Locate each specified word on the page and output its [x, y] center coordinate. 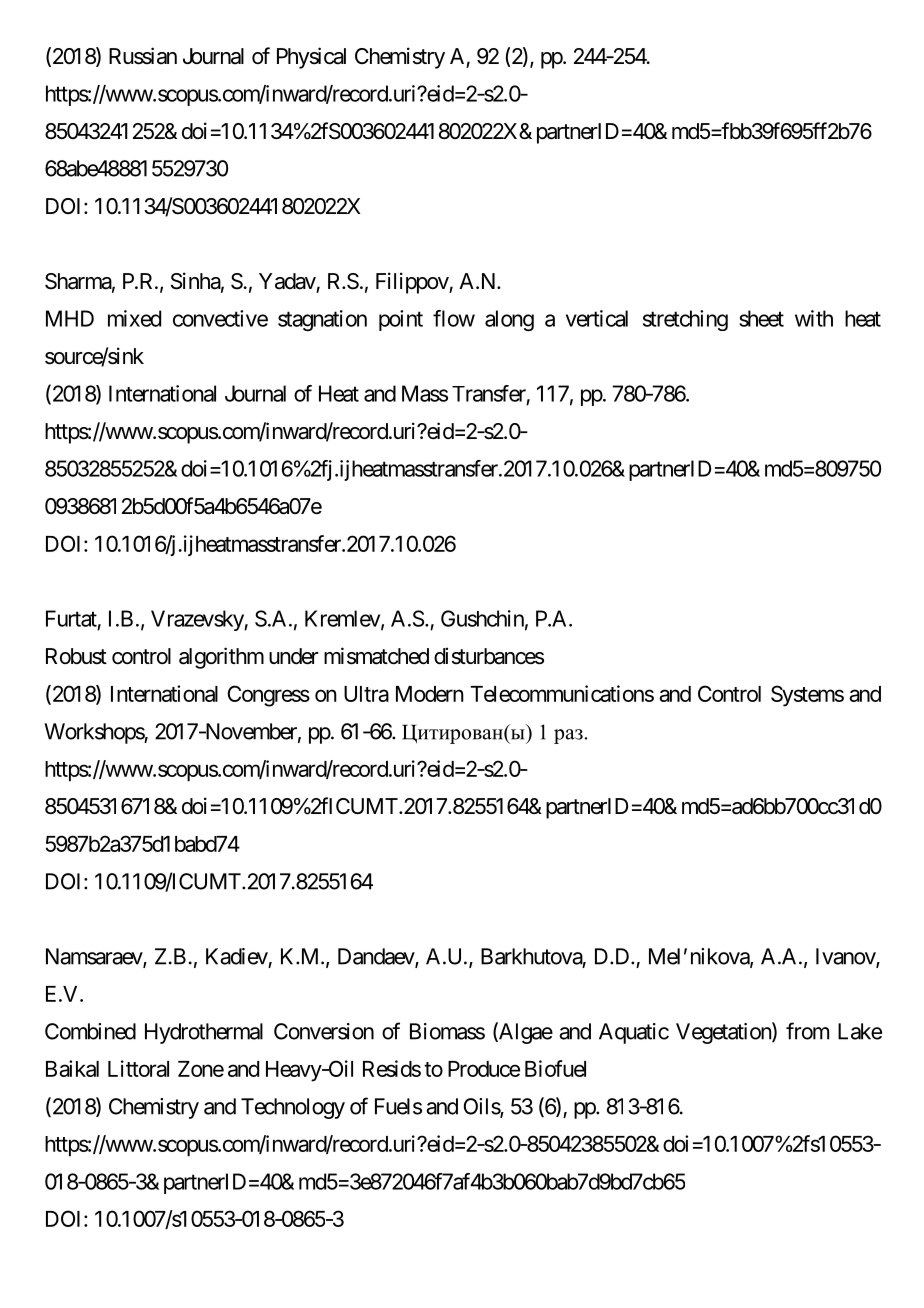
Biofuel [555, 1068]
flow [454, 318]
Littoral [138, 1068]
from [807, 1031]
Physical [311, 58]
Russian [143, 56]
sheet [761, 318]
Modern [430, 694]
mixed [134, 318]
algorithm [221, 658]
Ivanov [846, 957]
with [814, 318]
